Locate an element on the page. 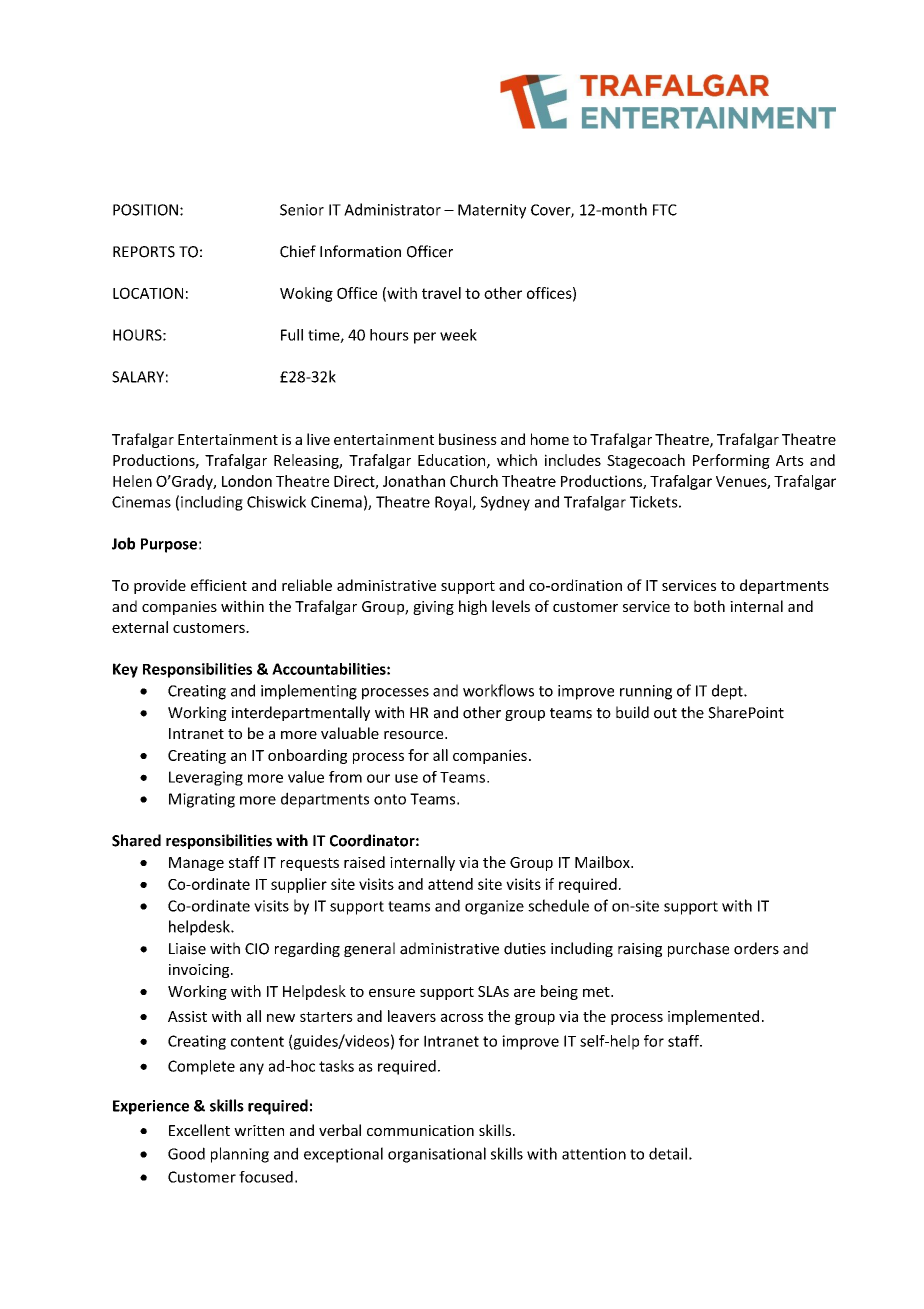 The width and height of the page is (924, 1309). invoicing is located at coordinates (200, 971).
